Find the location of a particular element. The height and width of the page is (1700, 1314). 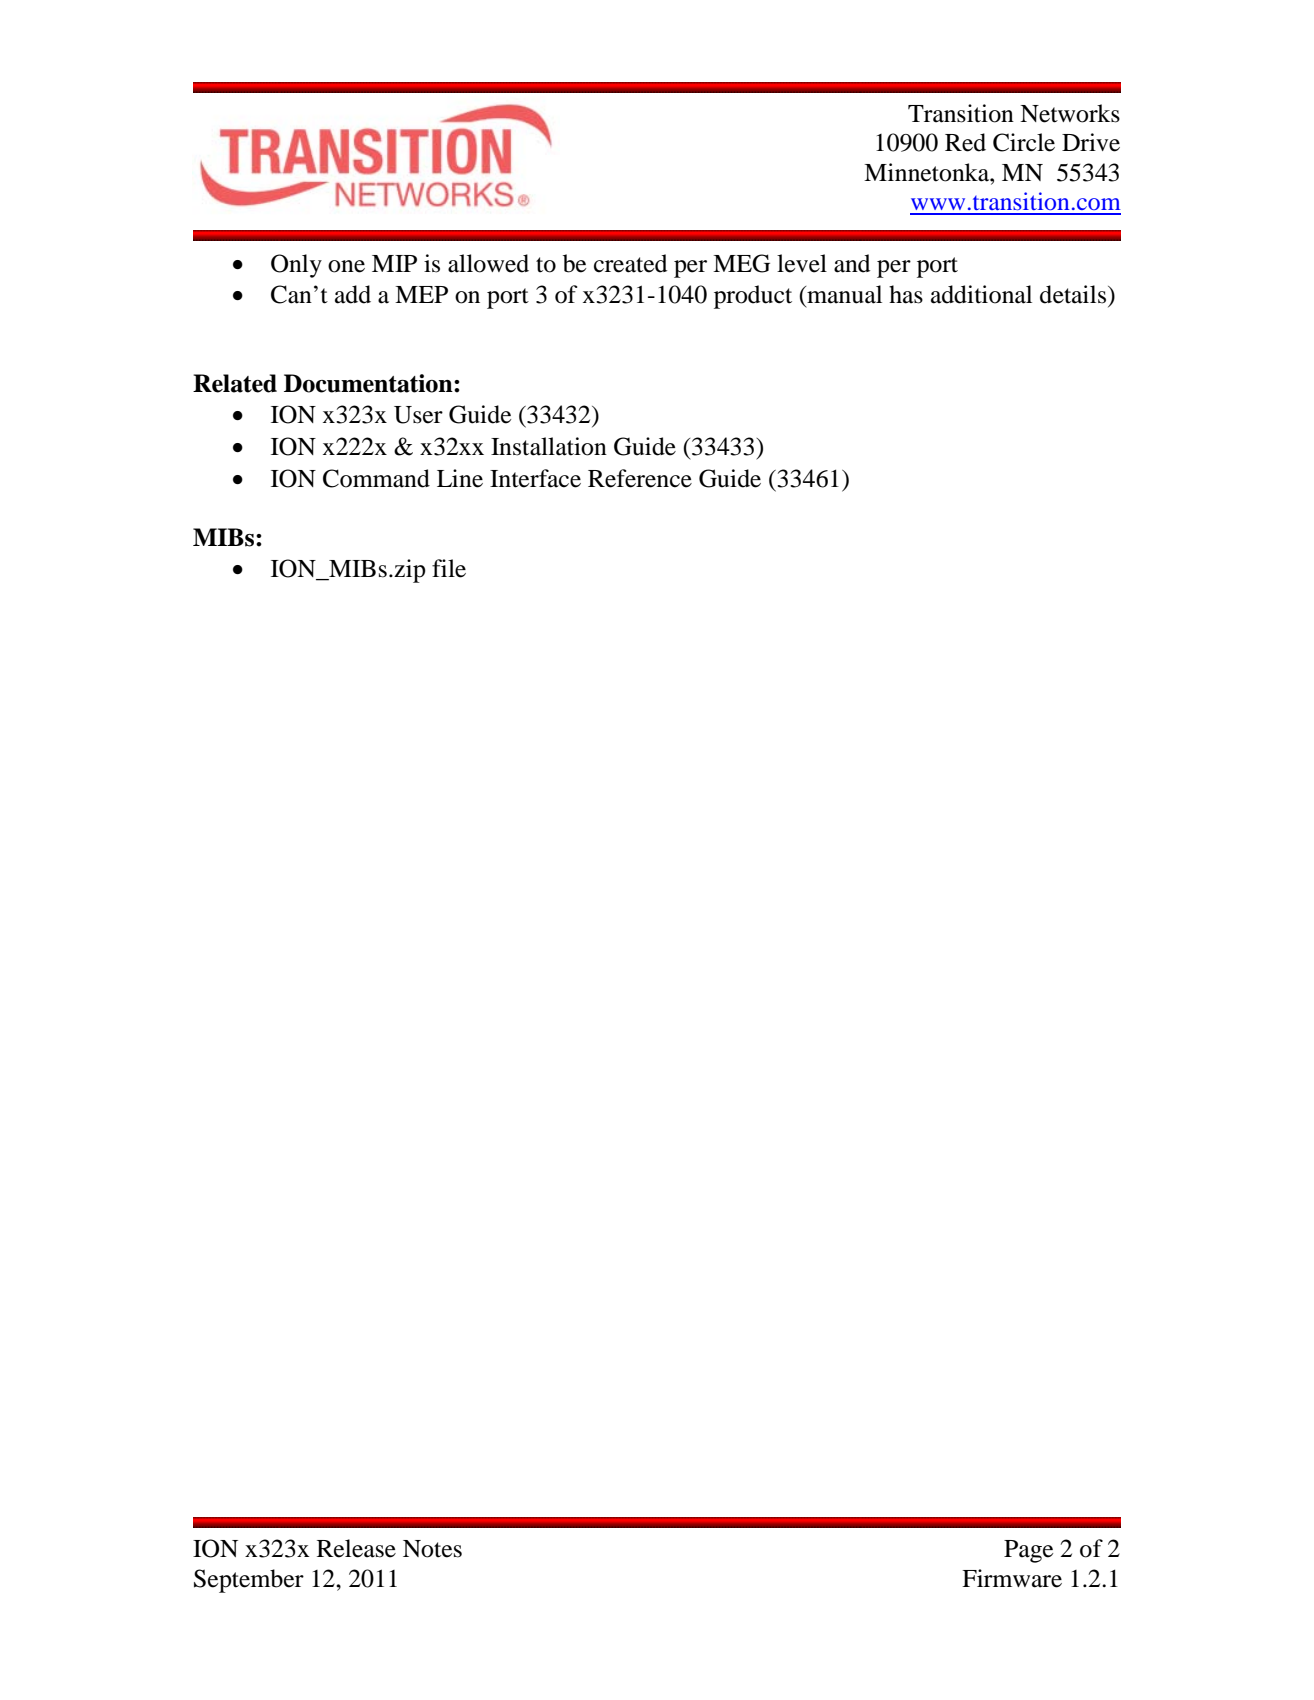

file is located at coordinates (449, 568).
